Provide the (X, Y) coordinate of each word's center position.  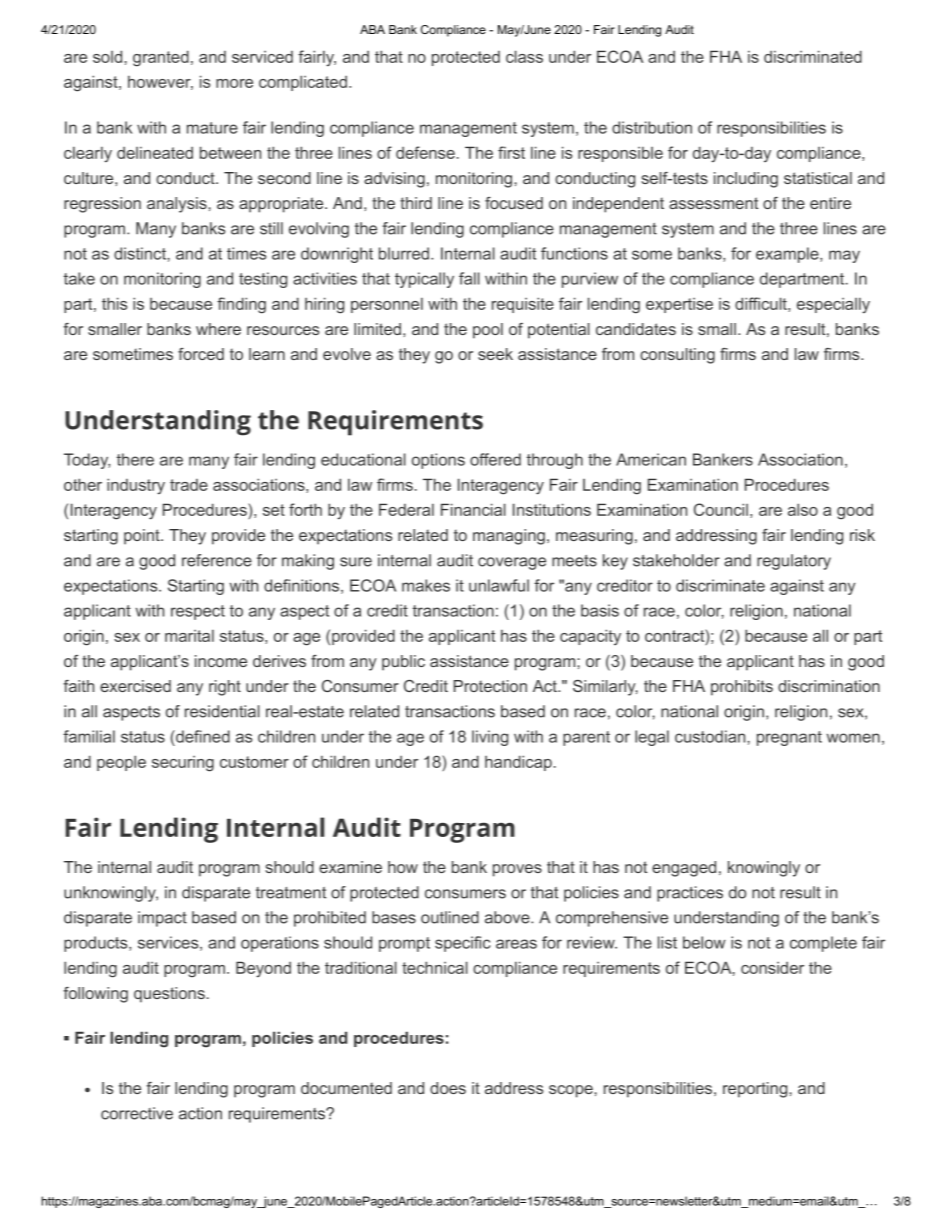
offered (495, 459)
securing (183, 764)
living (490, 738)
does (448, 1088)
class (524, 56)
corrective (137, 1113)
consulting (677, 356)
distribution (652, 127)
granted (161, 58)
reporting (755, 1090)
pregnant (789, 738)
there (135, 459)
